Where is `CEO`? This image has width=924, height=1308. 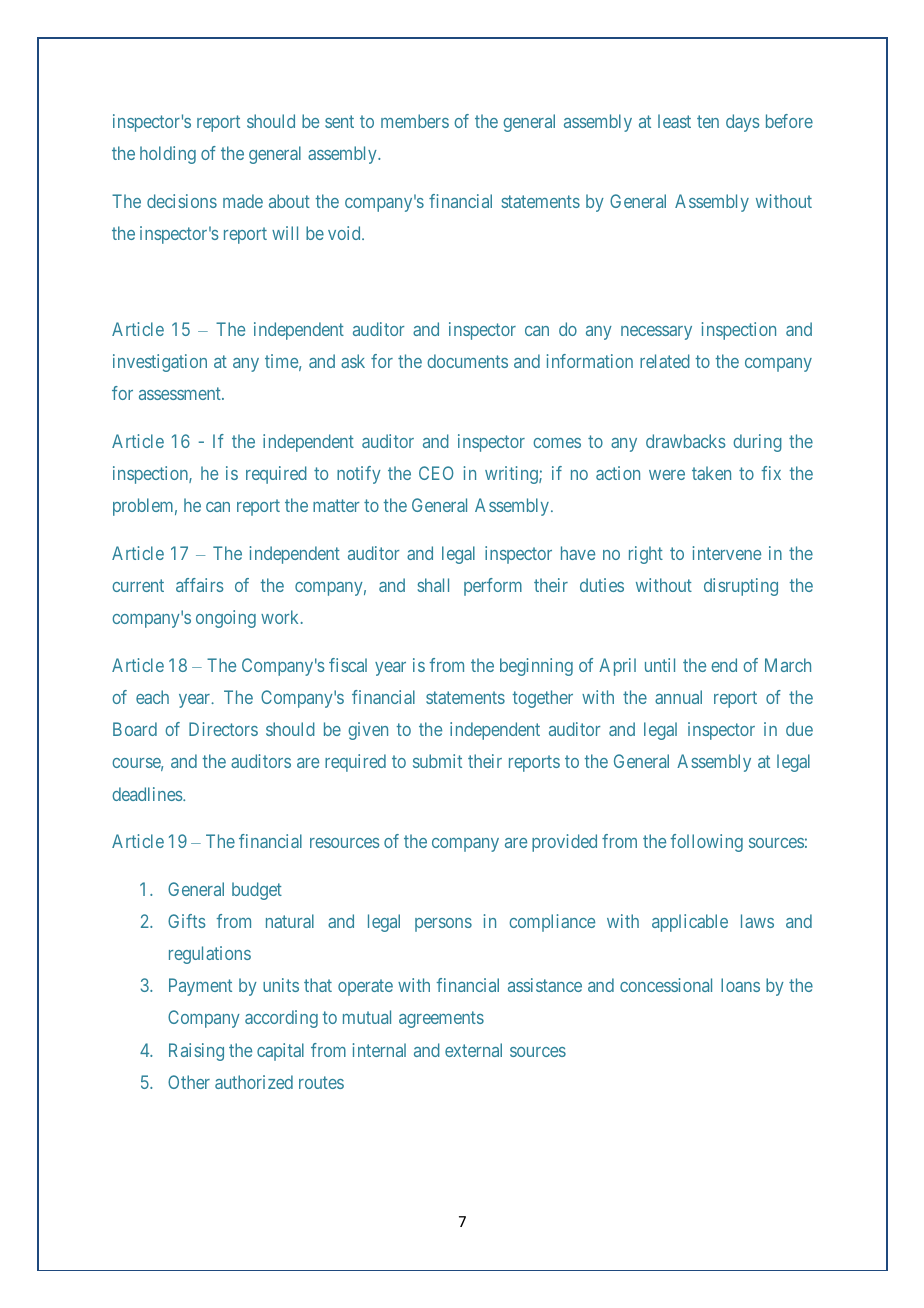 CEO is located at coordinates (436, 473).
